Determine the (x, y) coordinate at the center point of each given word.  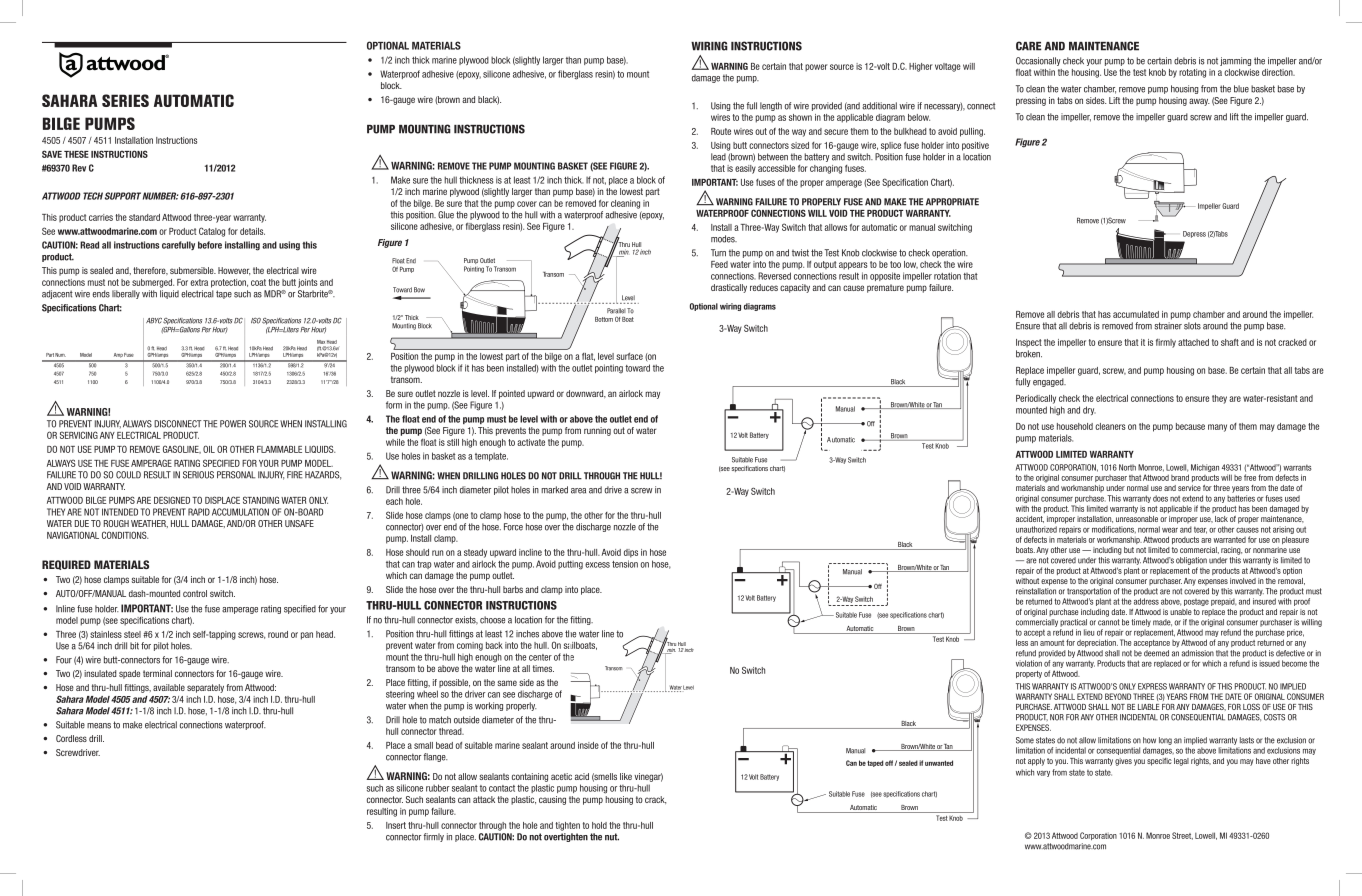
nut (612, 837)
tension (625, 564)
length (771, 106)
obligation (1191, 561)
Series (125, 100)
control (195, 593)
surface (629, 356)
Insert (396, 825)
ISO (256, 321)
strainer (1168, 326)
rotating (1192, 73)
